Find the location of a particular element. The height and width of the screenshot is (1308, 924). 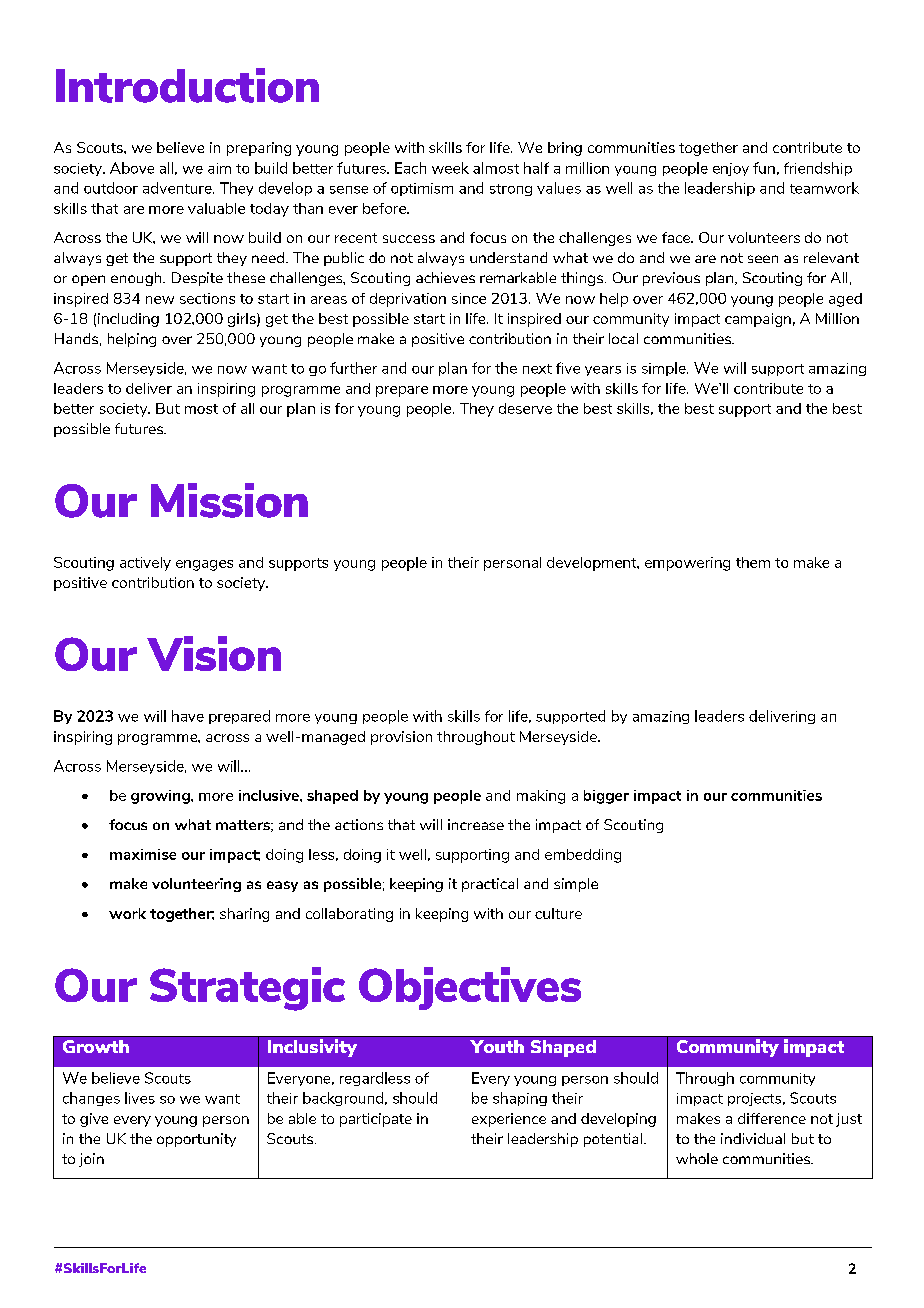

Introduction is located at coordinates (187, 85).
